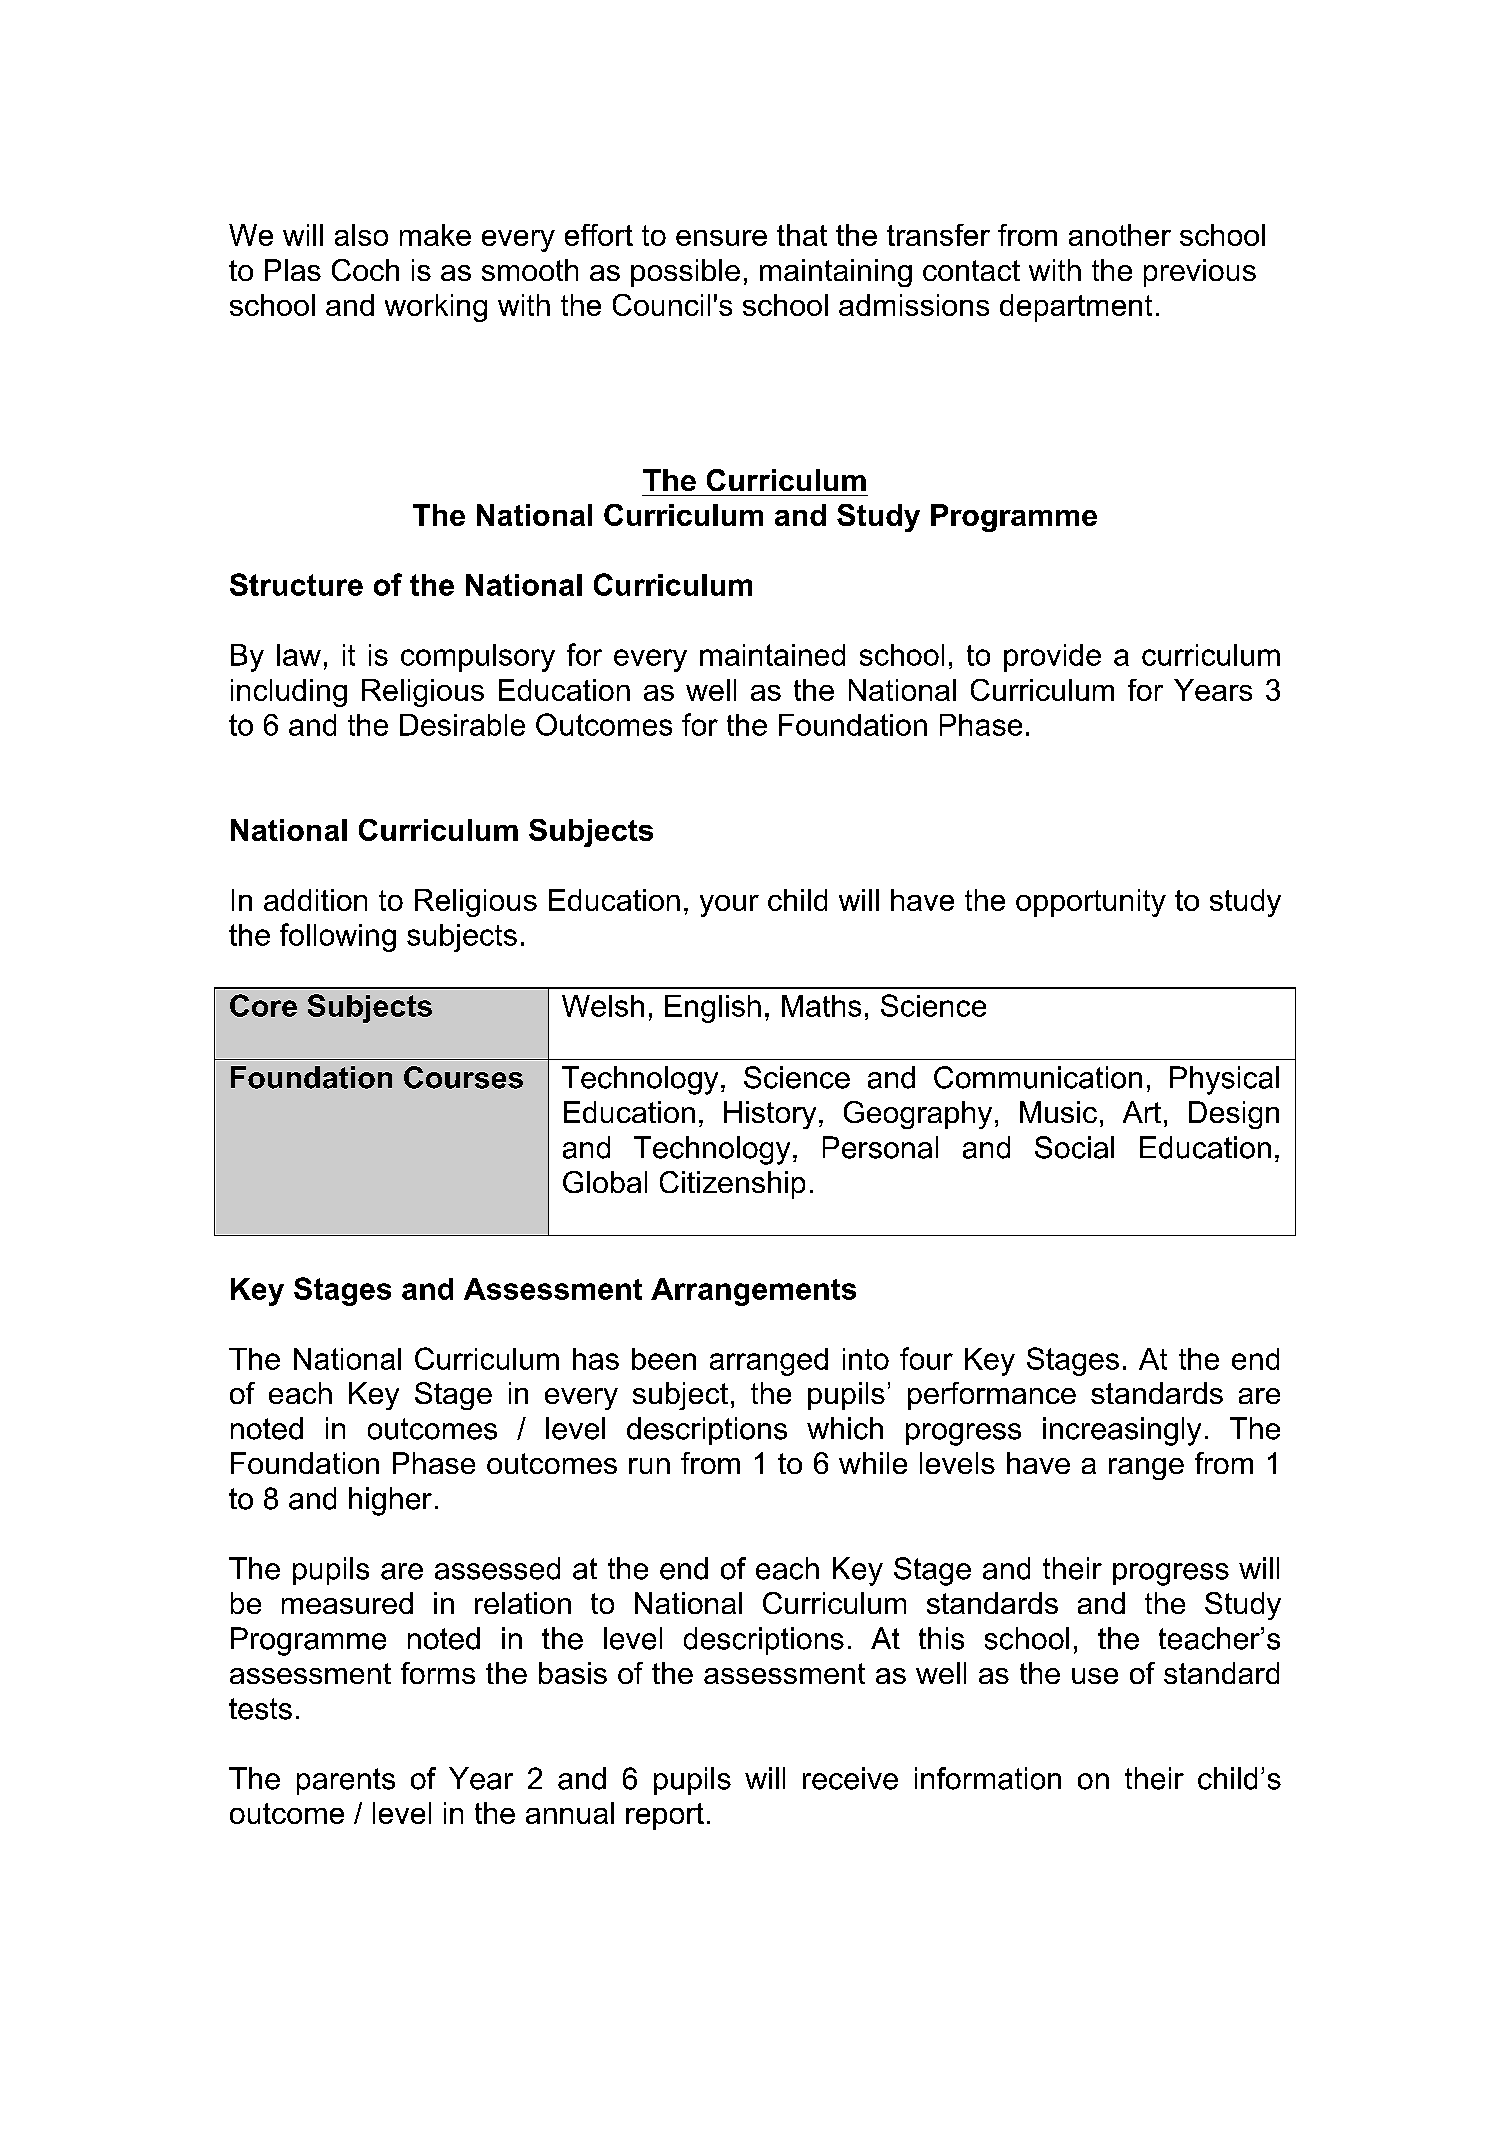 Image resolution: width=1509 pixels, height=2134 pixels. Describe the element at coordinates (772, 655) in the screenshot. I see `maintained` at that location.
